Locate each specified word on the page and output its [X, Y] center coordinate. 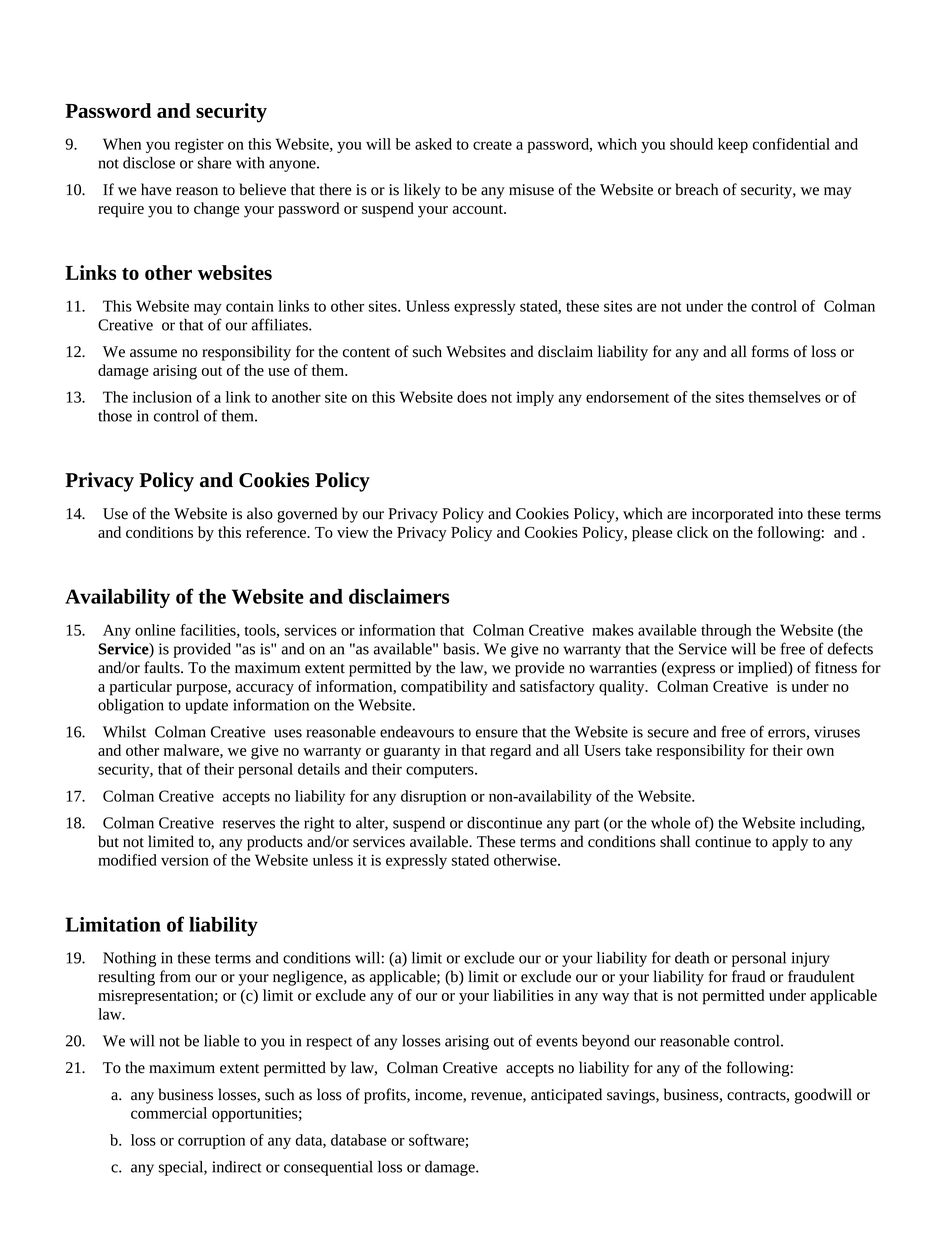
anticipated [566, 1096]
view [353, 532]
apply [790, 843]
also [260, 513]
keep [733, 145]
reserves [249, 824]
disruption [433, 797]
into [790, 514]
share [215, 163]
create [492, 145]
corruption [211, 1141]
